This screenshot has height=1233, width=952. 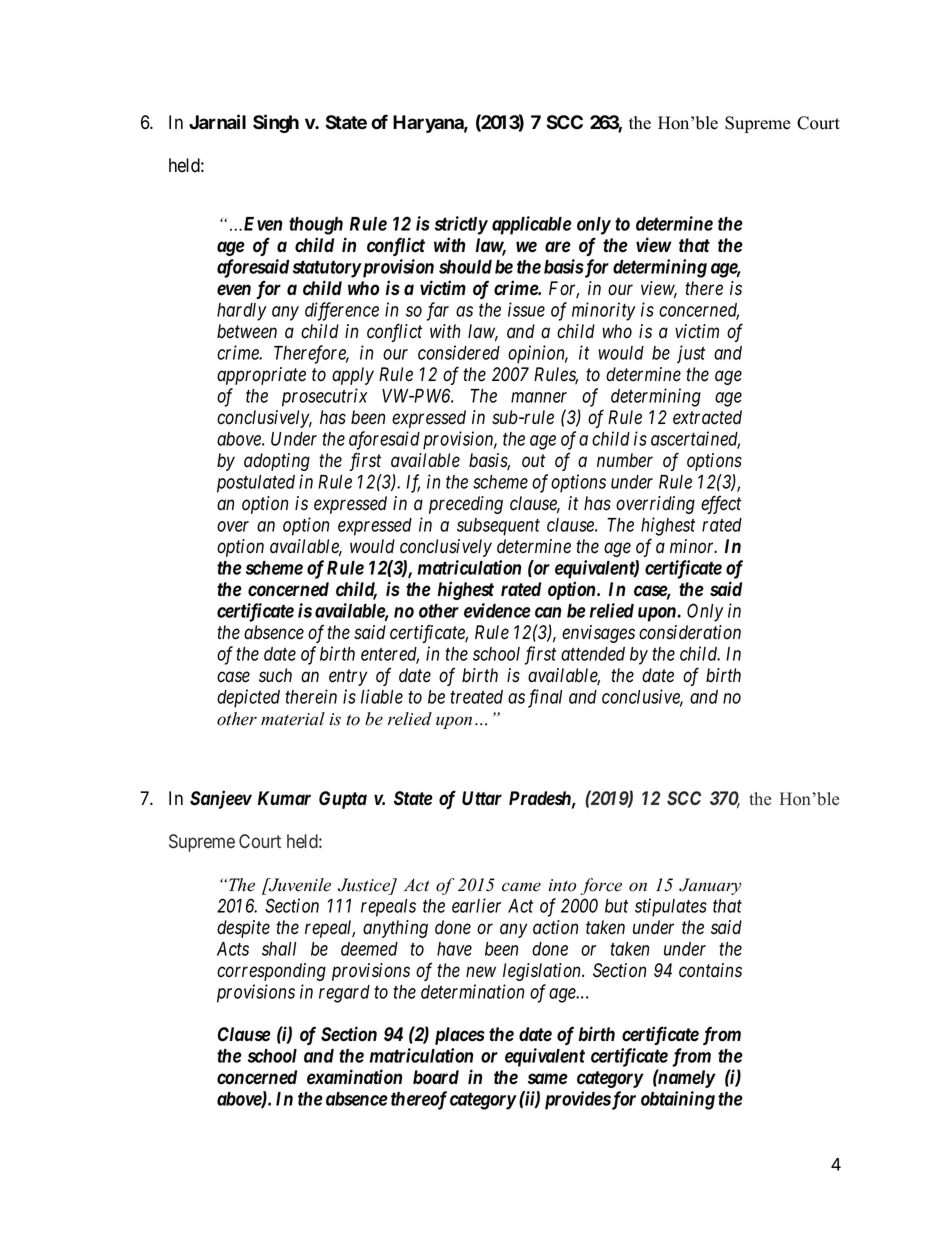 I want to click on evidence, so click(x=497, y=610).
